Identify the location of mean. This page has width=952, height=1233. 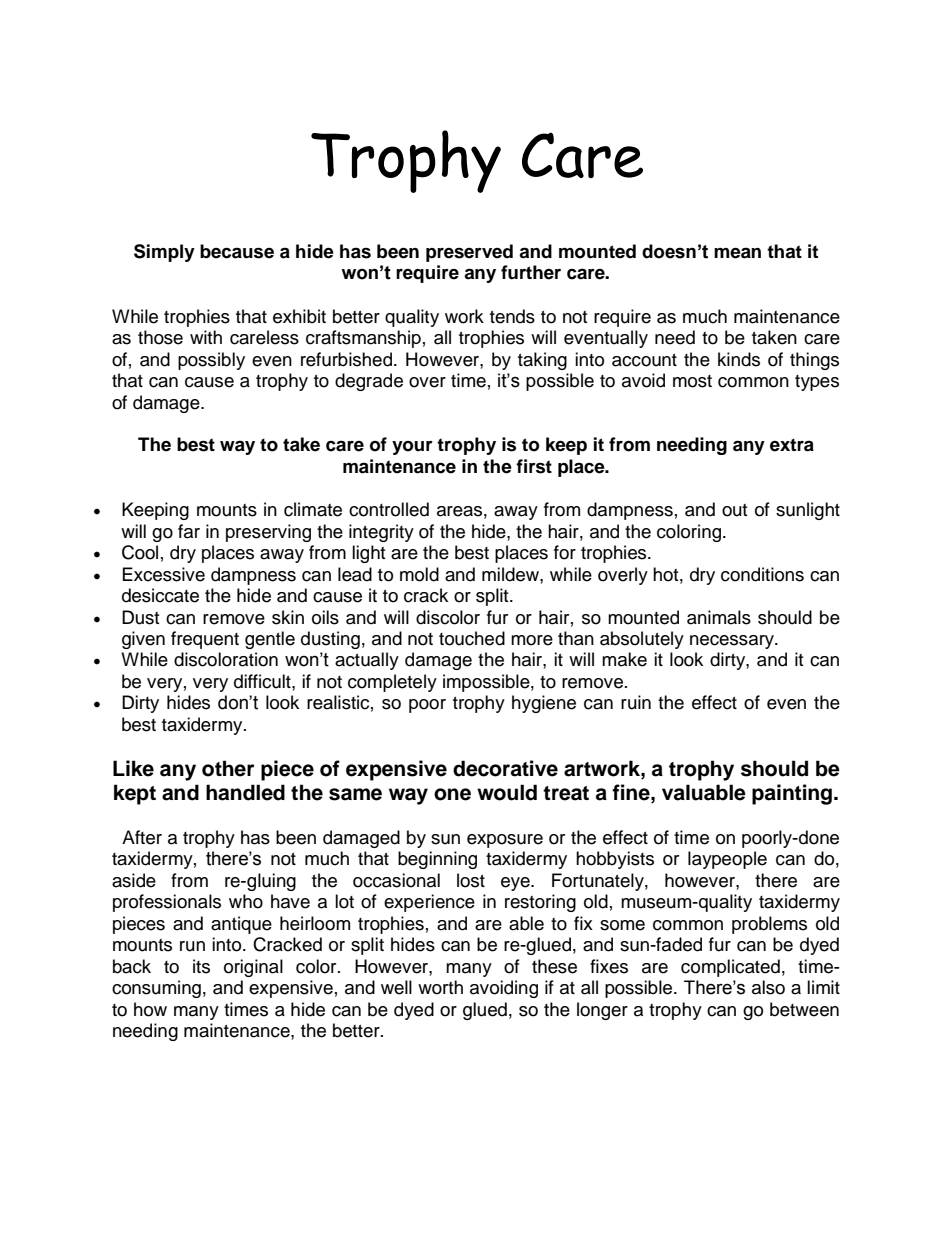
(737, 253).
